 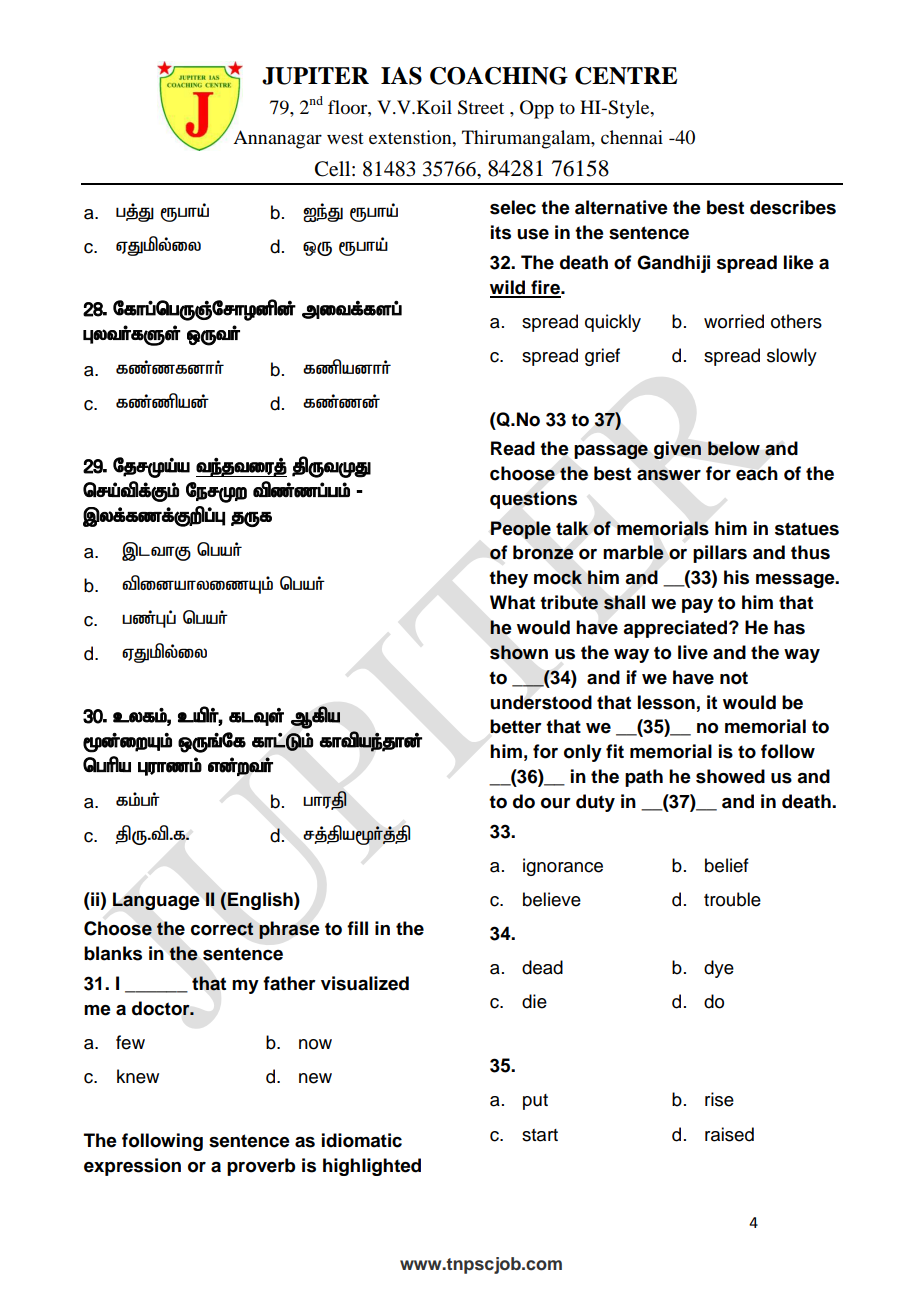 What do you see at coordinates (132, 1167) in the screenshot?
I see `expression` at bounding box center [132, 1167].
